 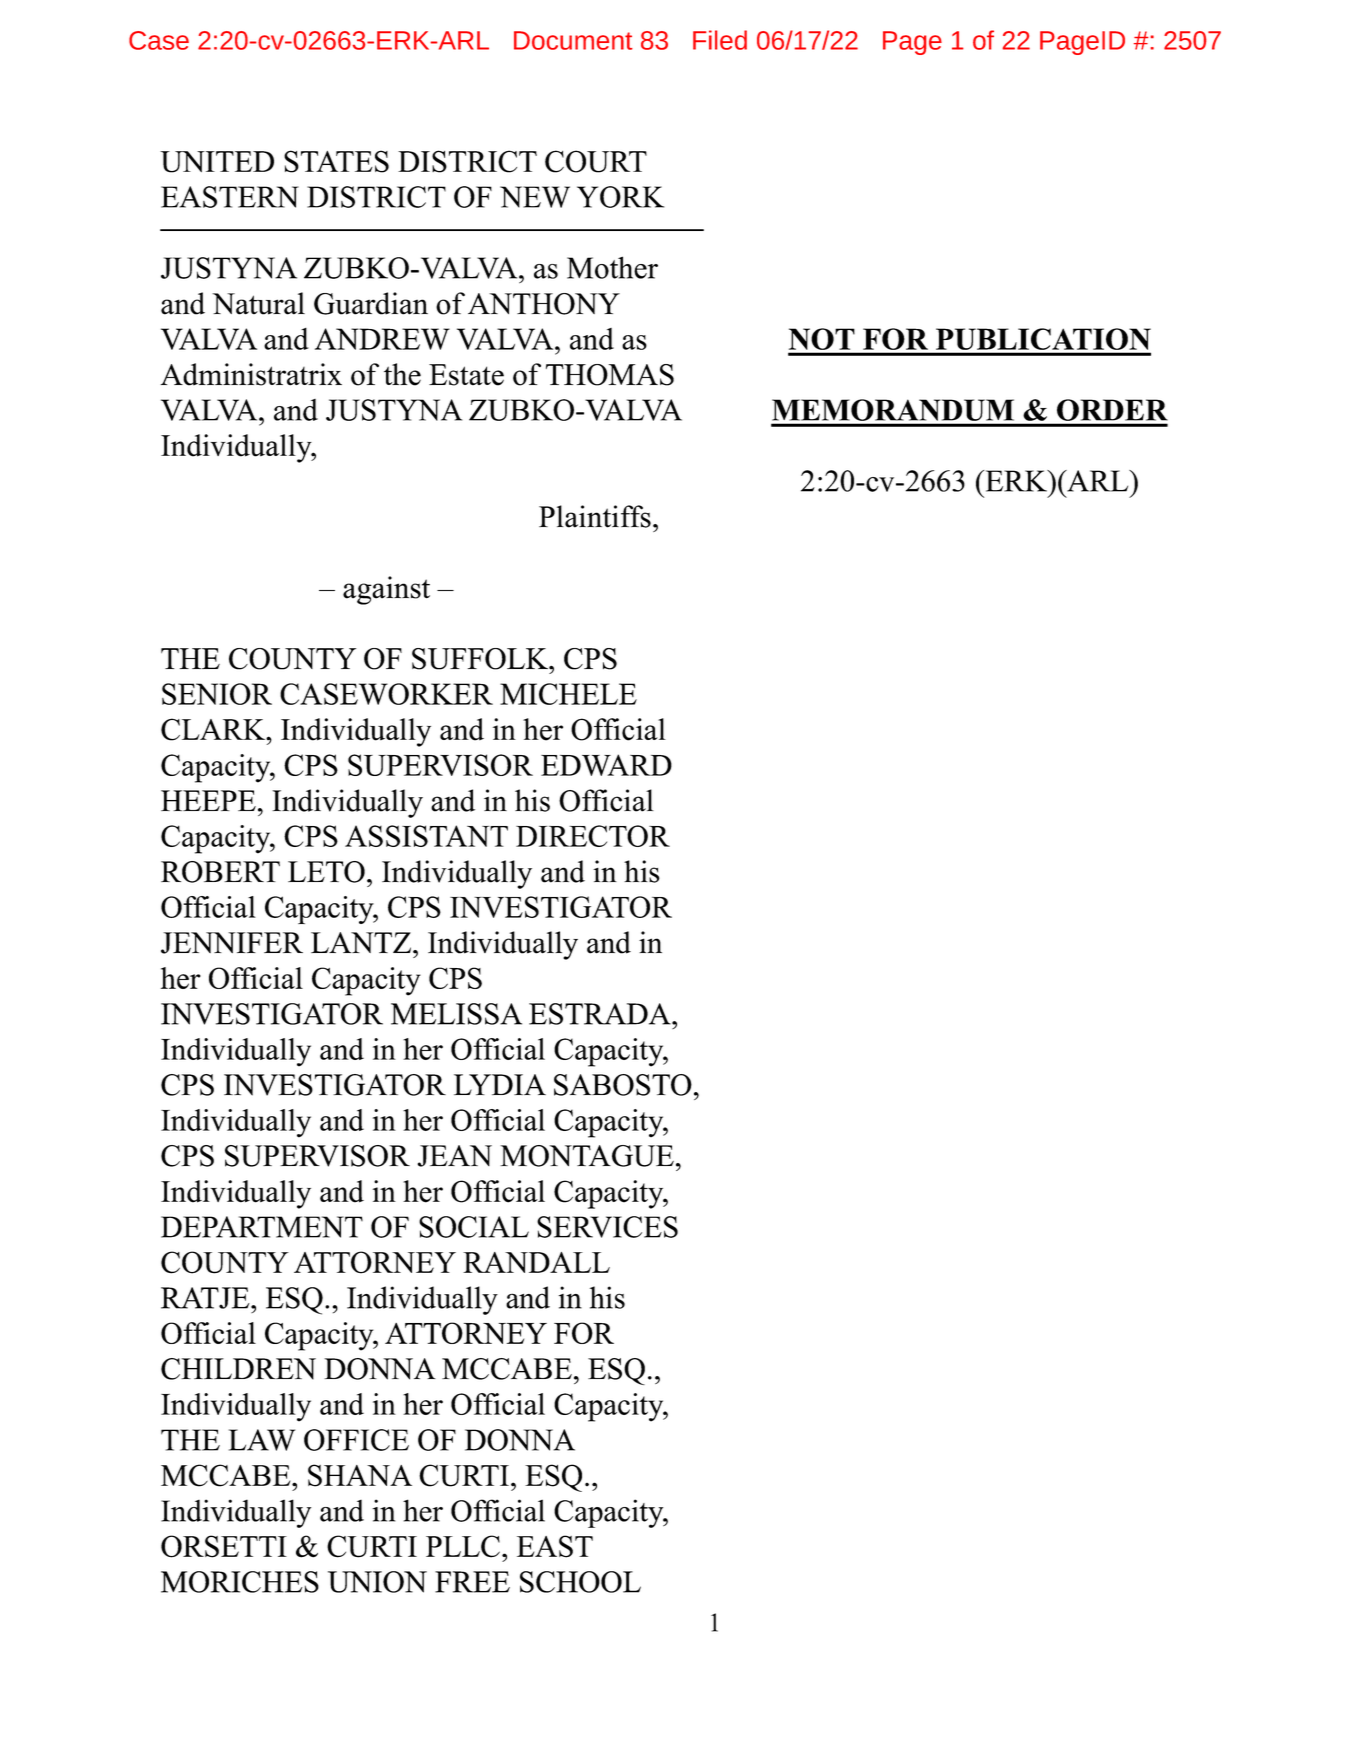 What do you see at coordinates (720, 40) in the page?
I see `Filed` at bounding box center [720, 40].
